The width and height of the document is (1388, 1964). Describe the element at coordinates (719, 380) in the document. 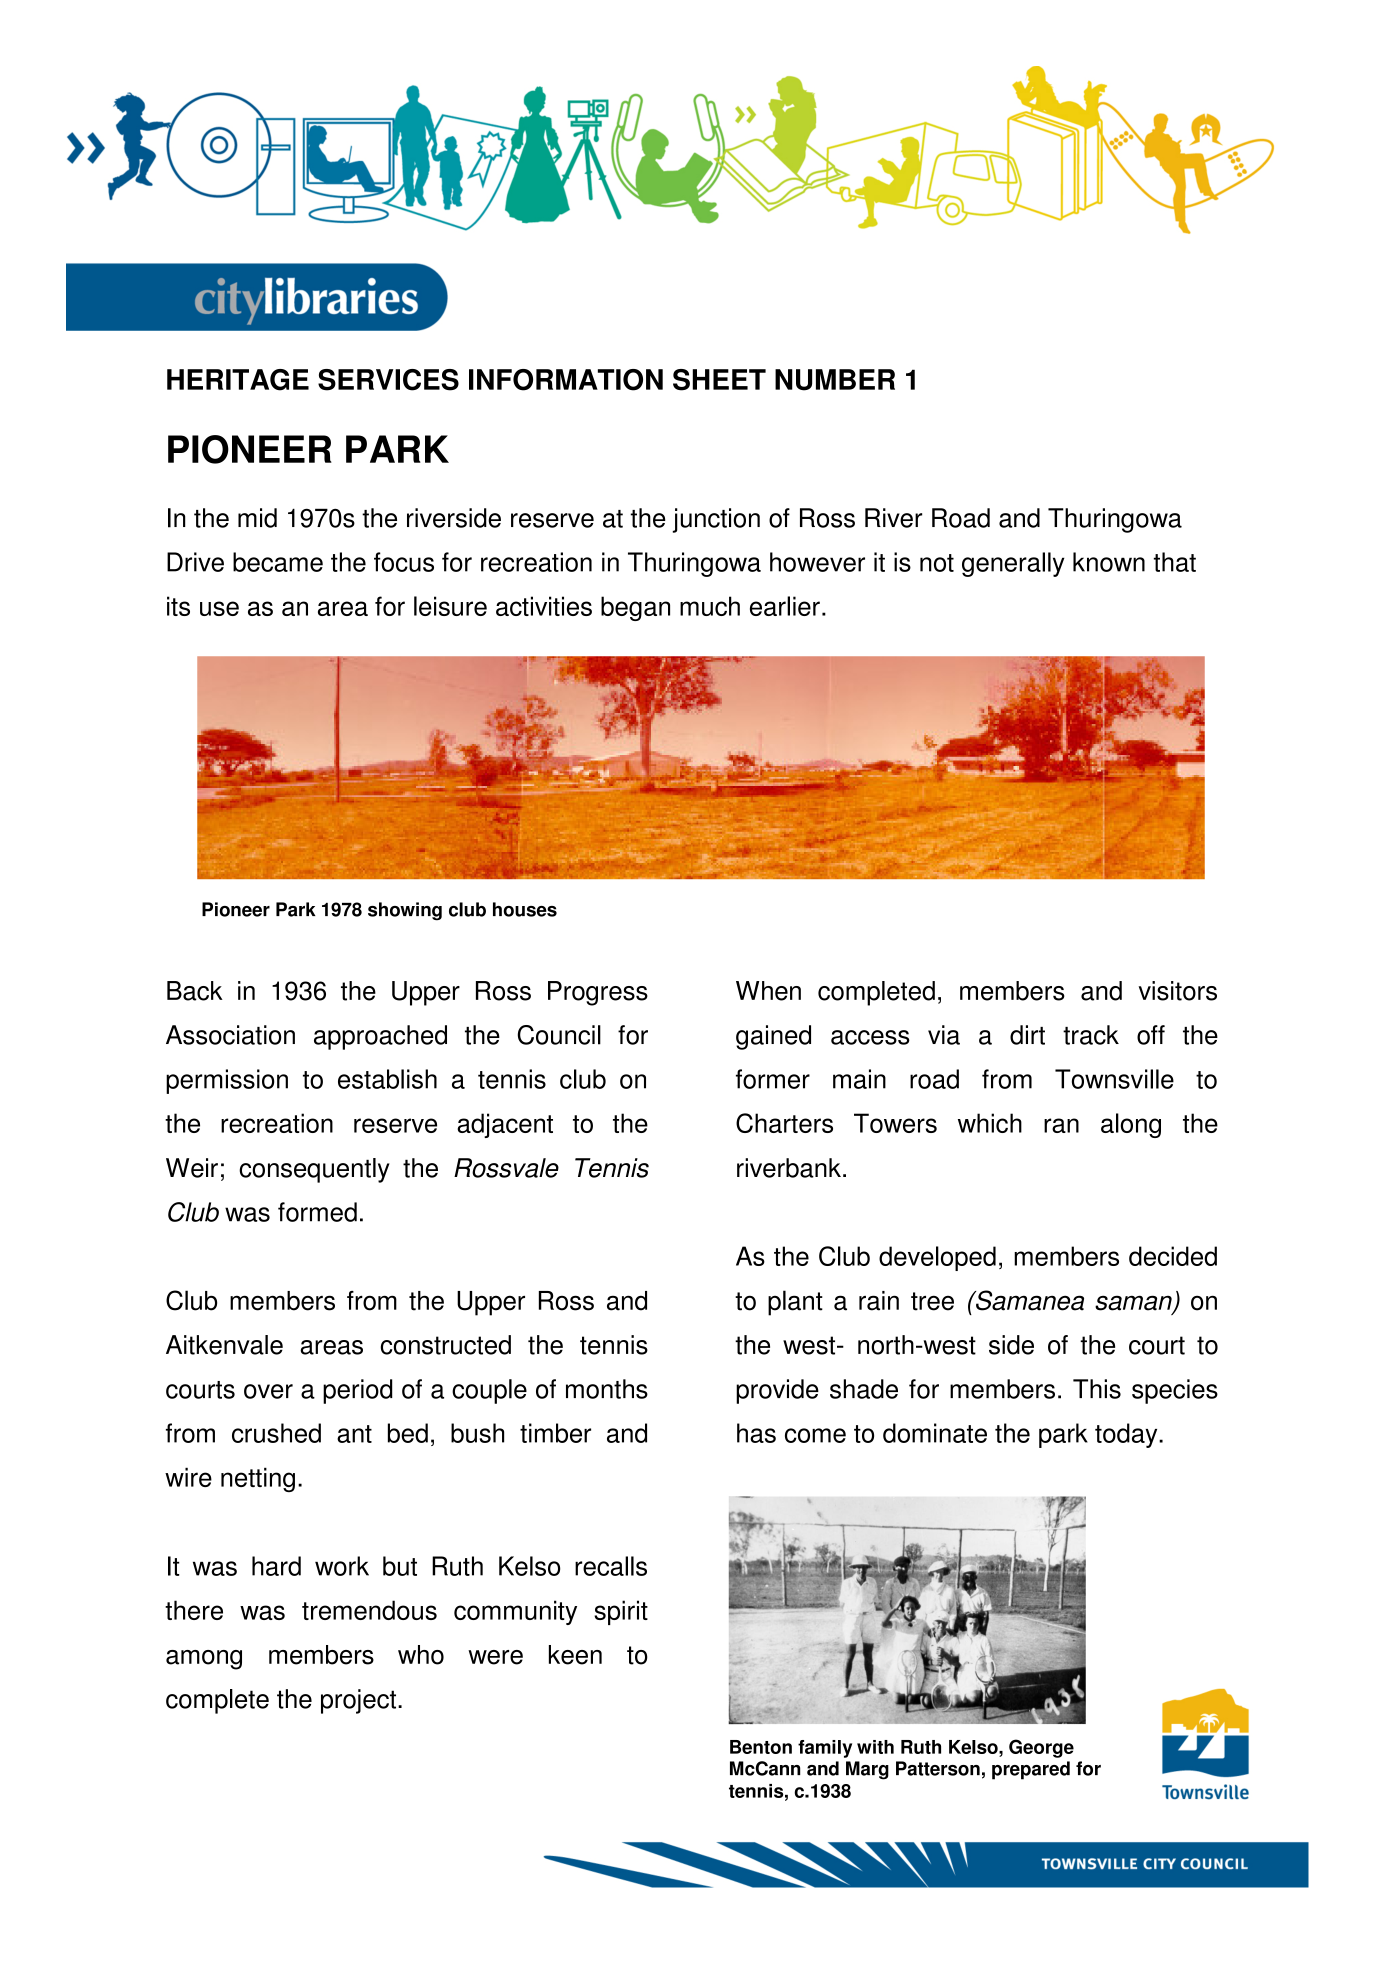

I see `SHEET` at that location.
